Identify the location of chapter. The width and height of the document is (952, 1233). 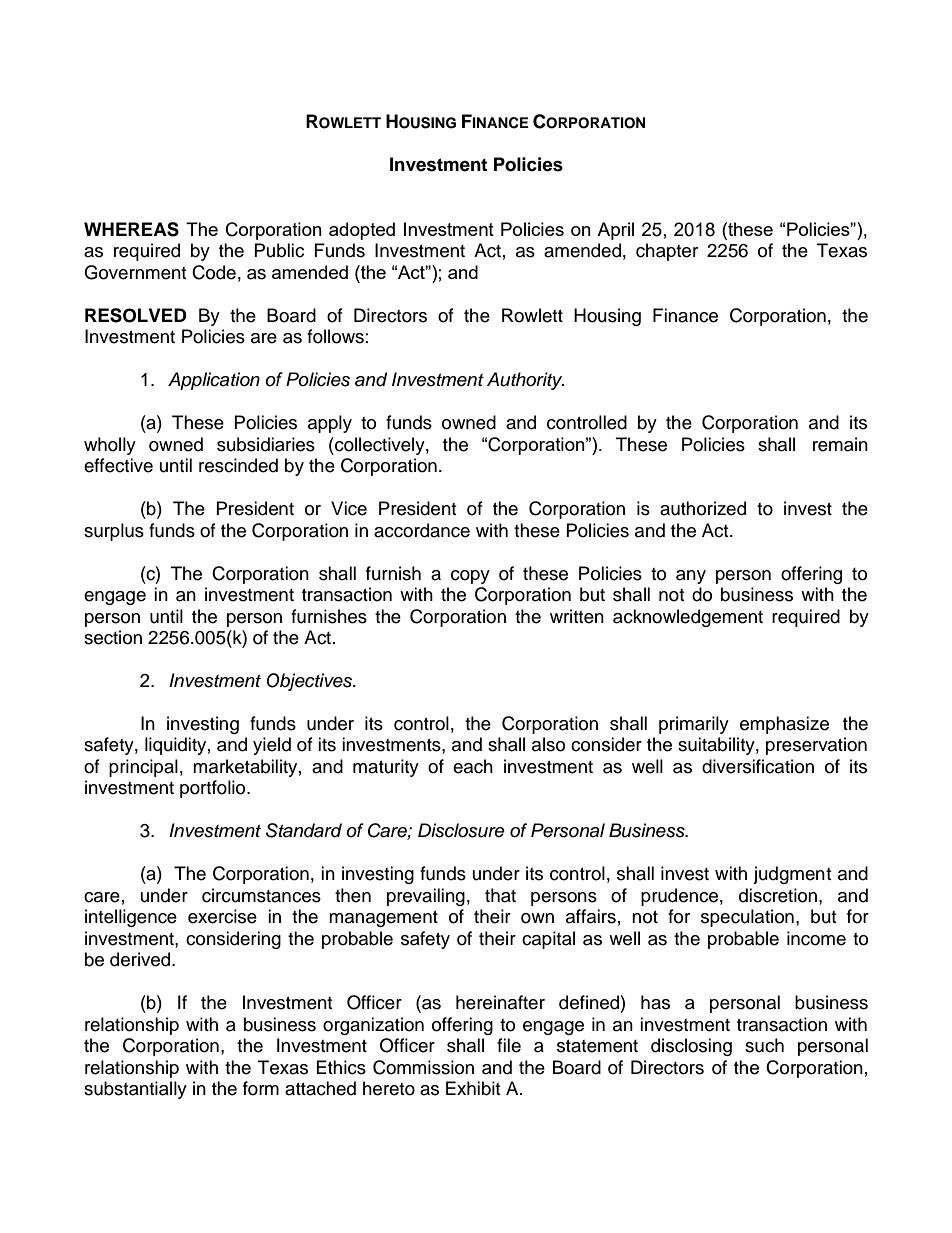
(667, 252).
